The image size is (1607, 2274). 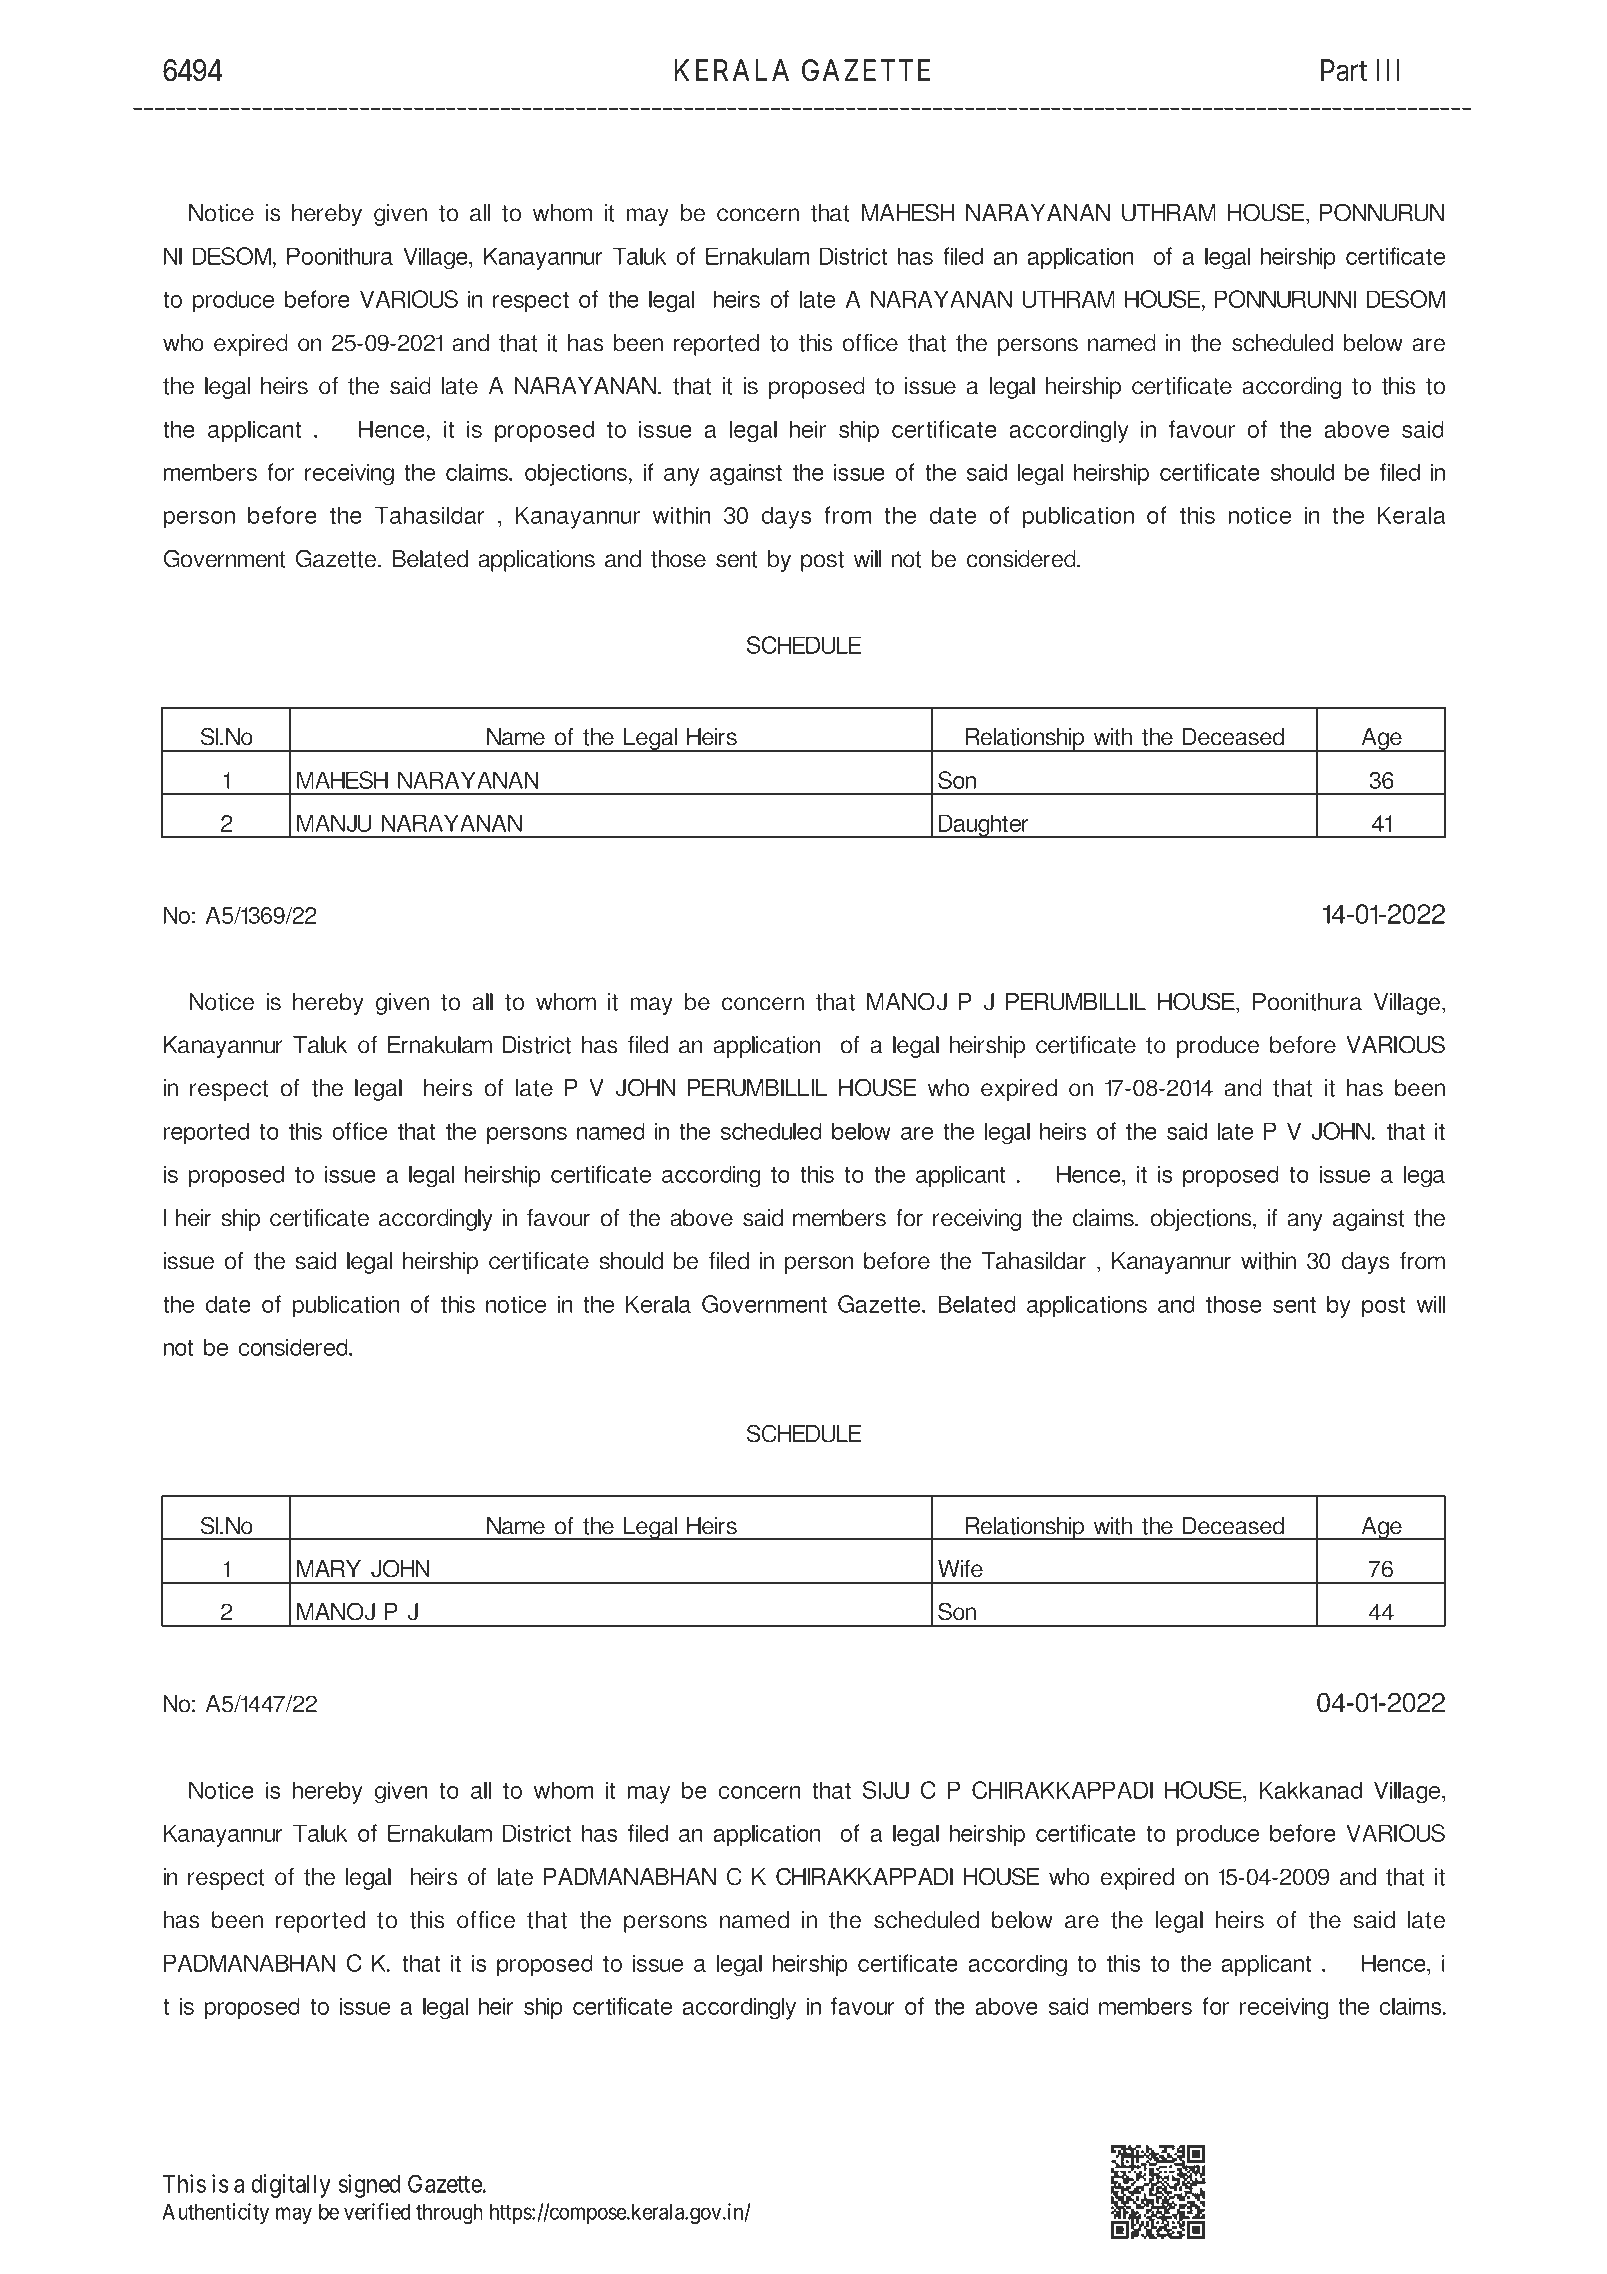 What do you see at coordinates (334, 823) in the document?
I see `MANJU` at bounding box center [334, 823].
